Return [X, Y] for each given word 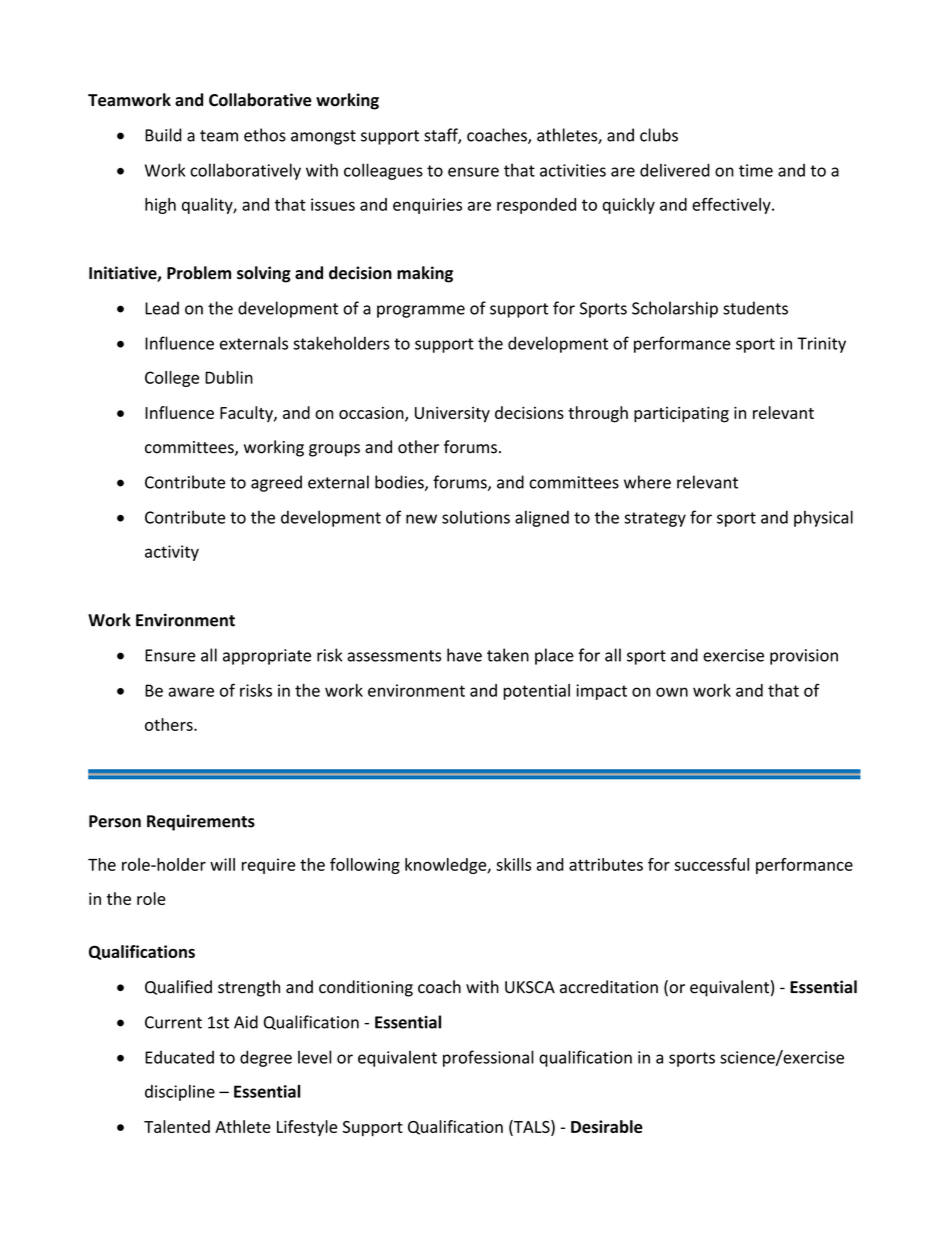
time [756, 170]
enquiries [427, 206]
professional [488, 1058]
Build [163, 135]
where [647, 482]
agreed [276, 483]
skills [513, 864]
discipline [180, 1093]
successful [711, 864]
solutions [476, 517]
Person [115, 821]
